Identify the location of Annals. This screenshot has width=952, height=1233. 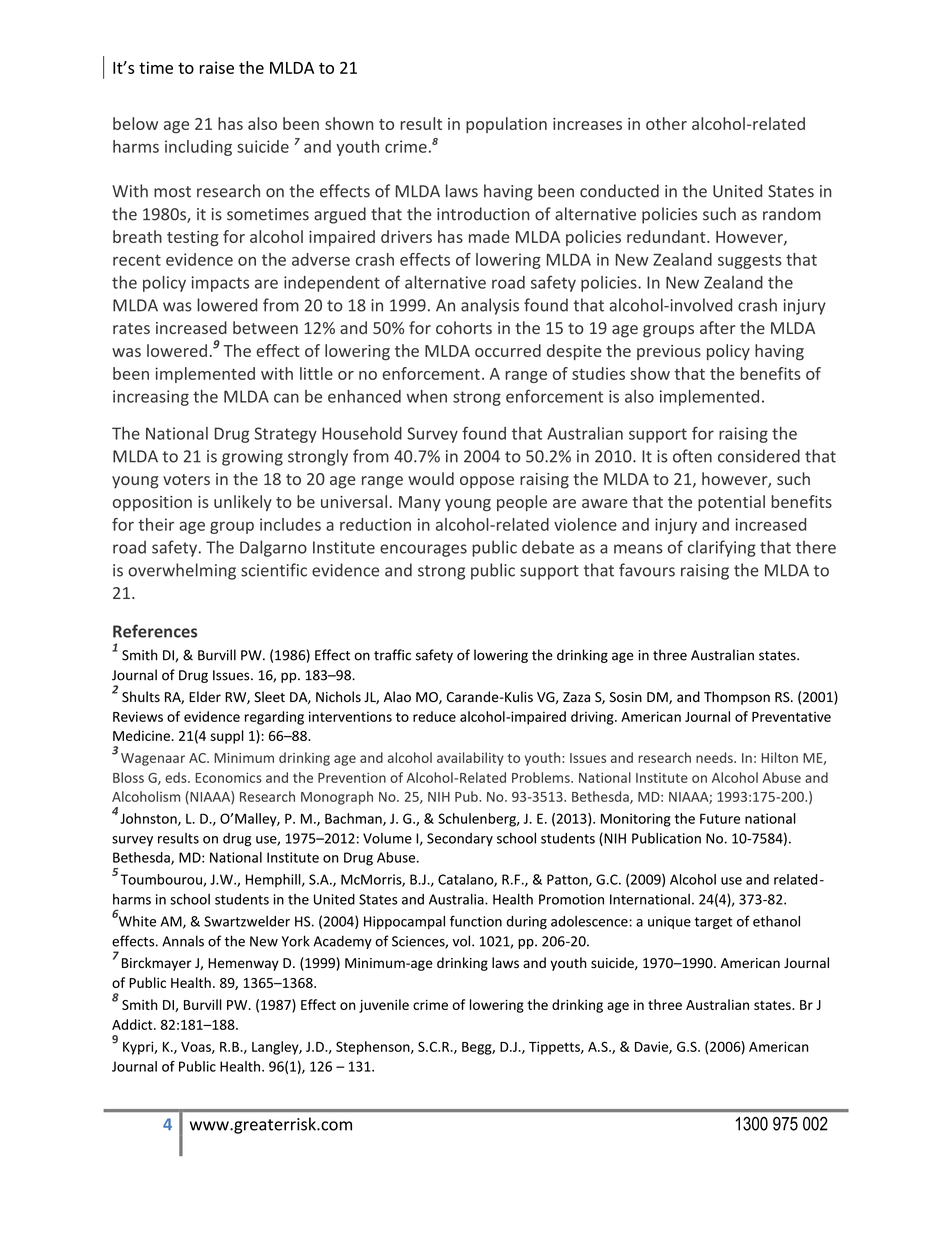
(183, 941).
